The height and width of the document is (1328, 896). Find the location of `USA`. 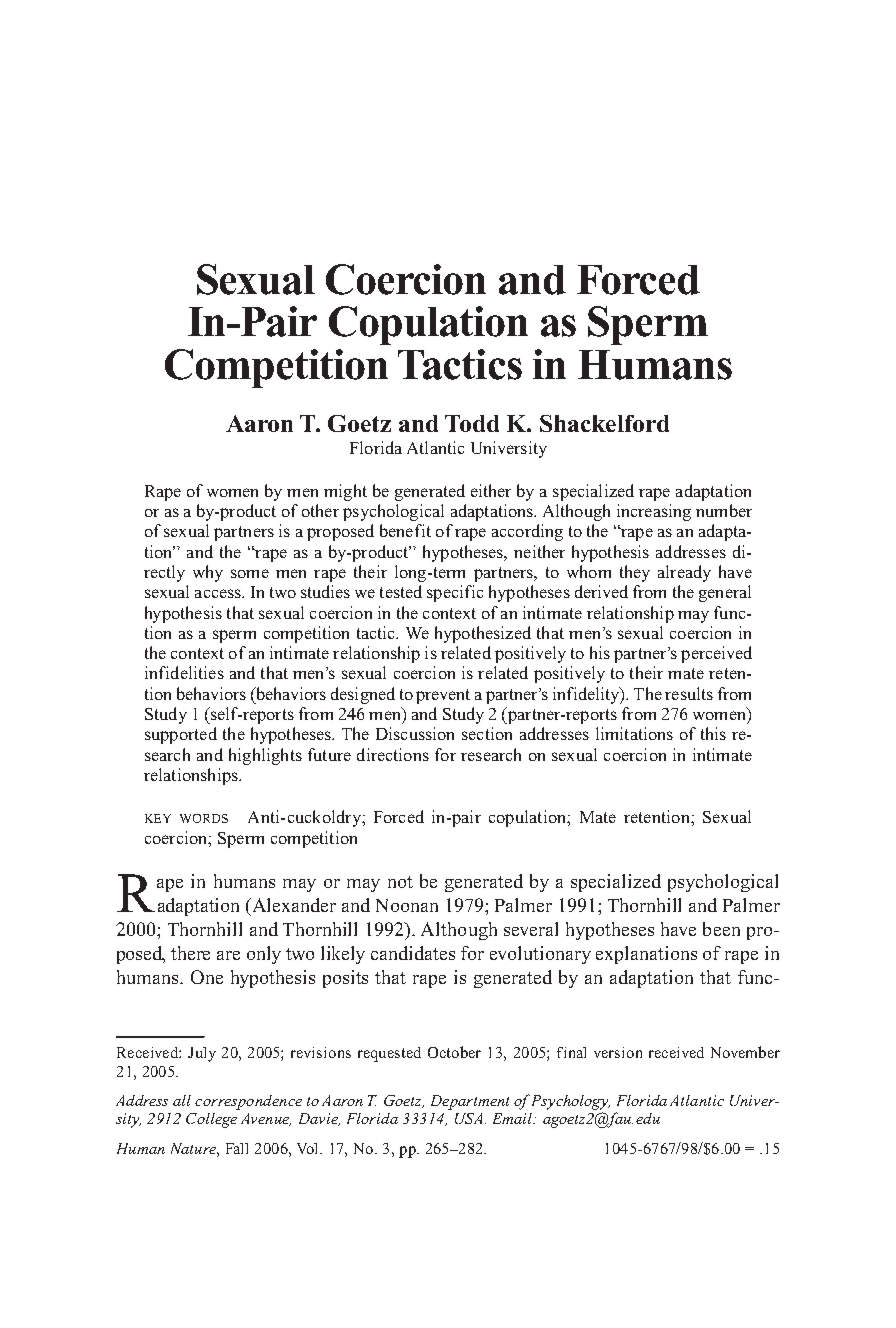

USA is located at coordinates (468, 1118).
